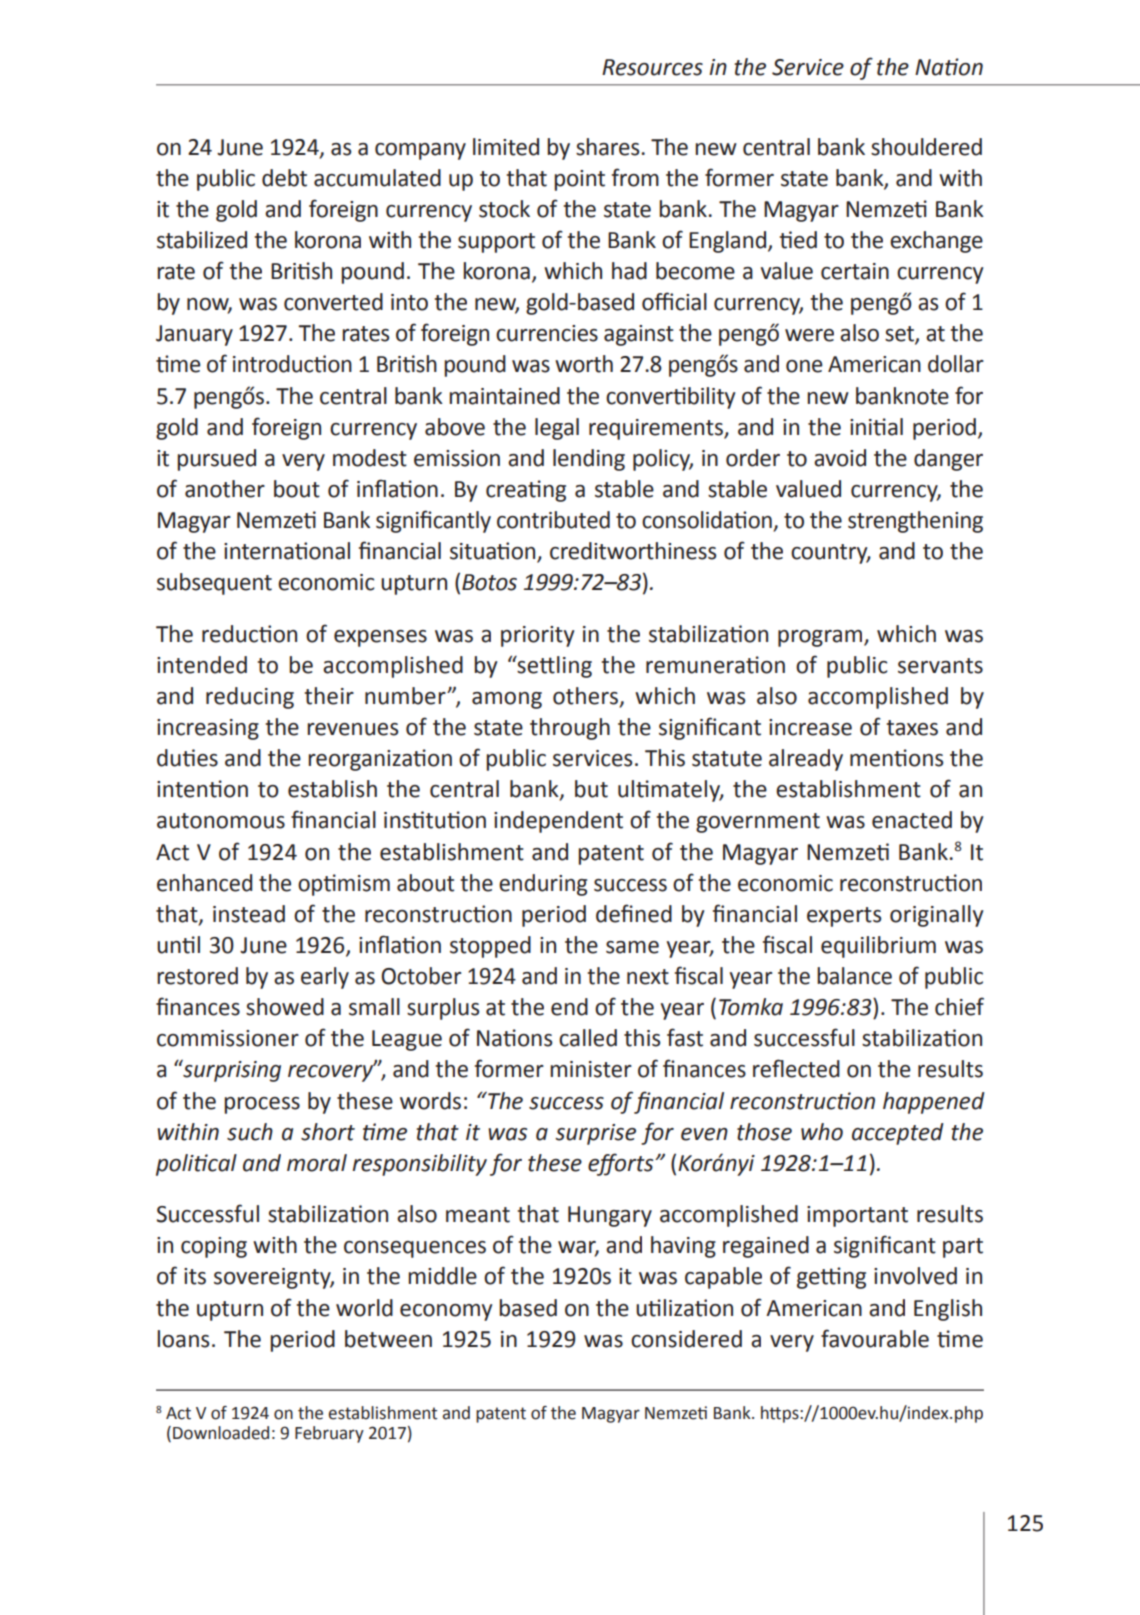  Describe the element at coordinates (570, 729) in the screenshot. I see `through` at that location.
